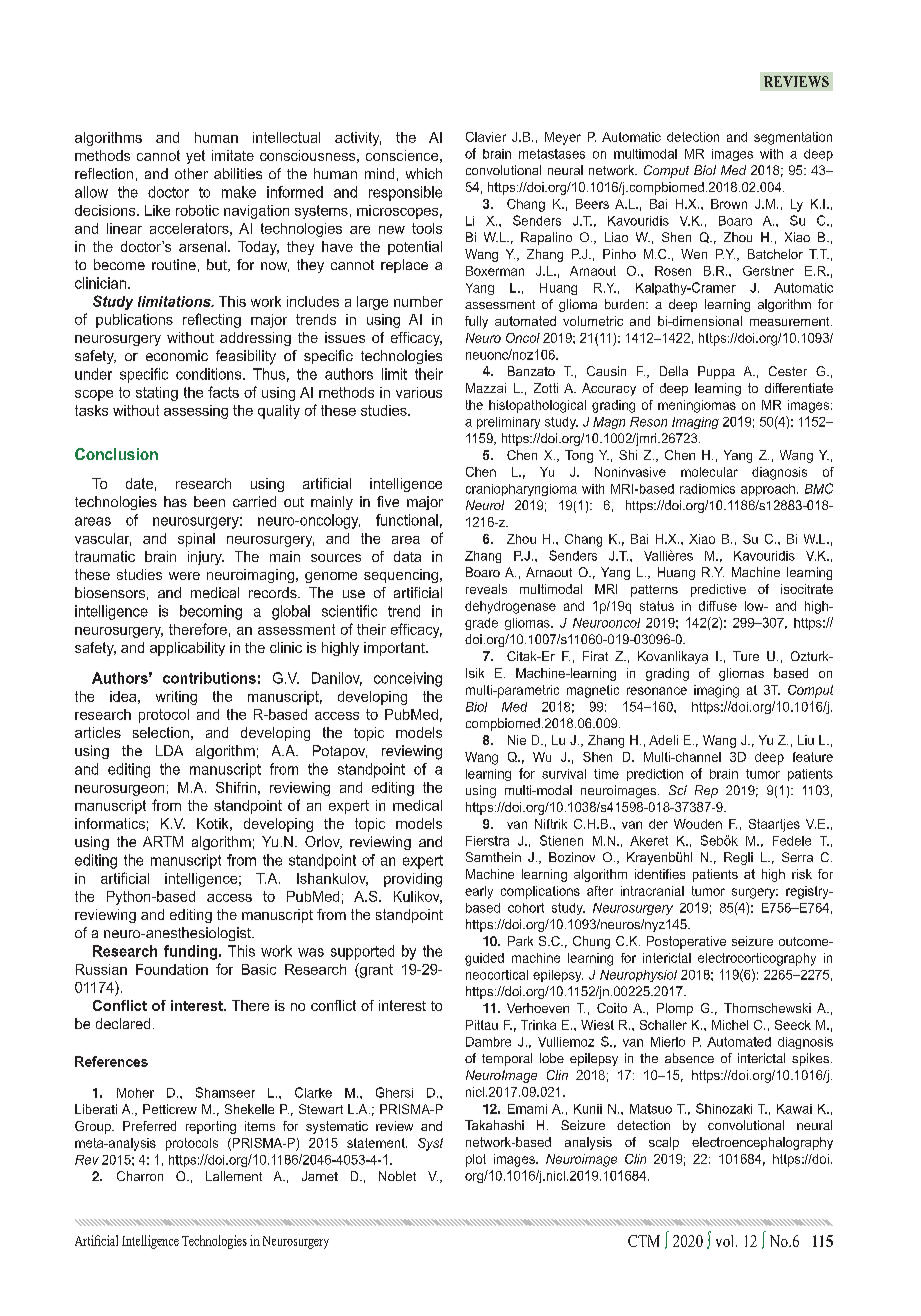  Describe the element at coordinates (729, 204) in the page. I see `Brown` at that location.
